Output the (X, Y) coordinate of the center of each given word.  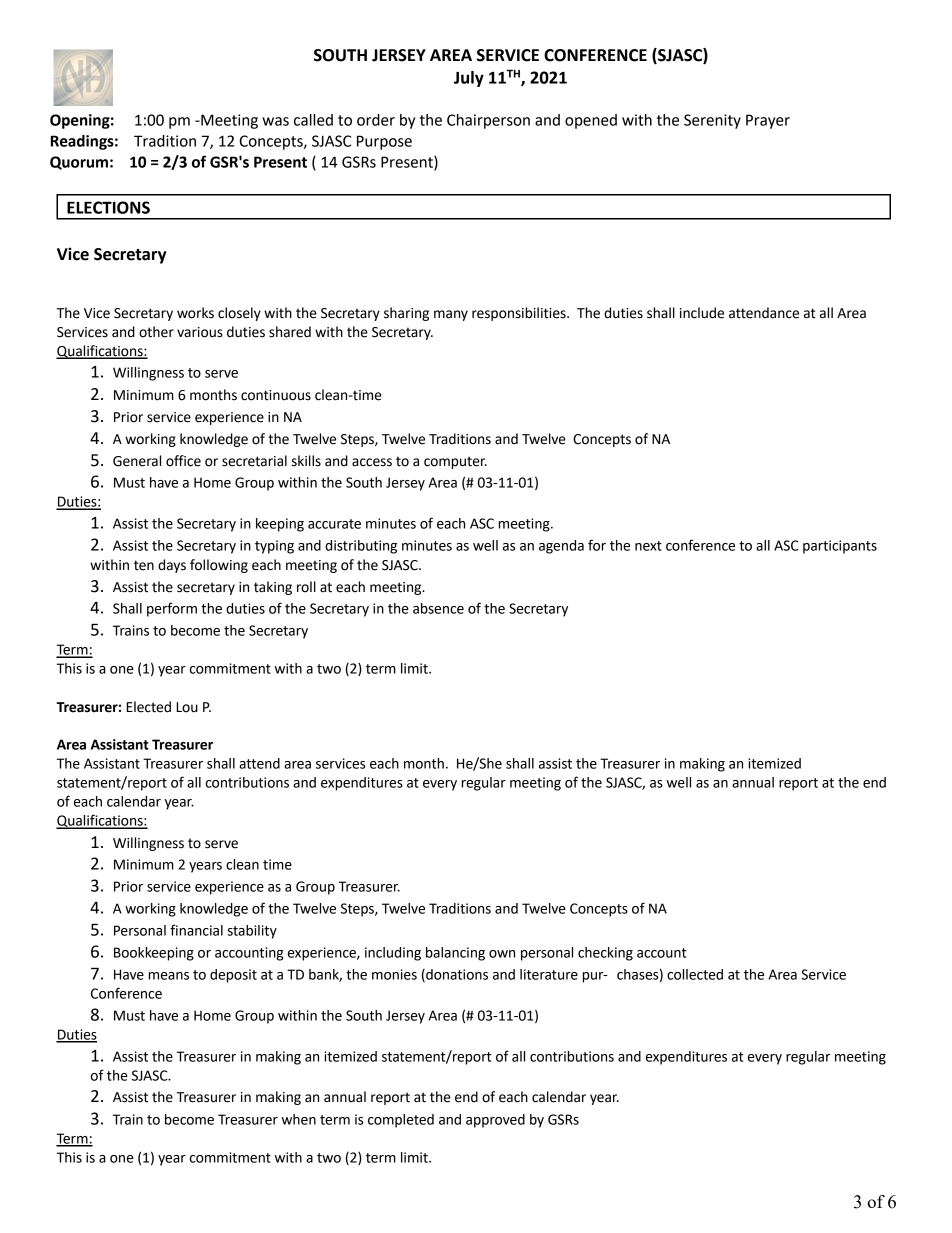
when (299, 1119)
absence (438, 608)
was (275, 121)
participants (840, 547)
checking (605, 954)
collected (695, 974)
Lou (187, 707)
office (183, 461)
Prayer (768, 121)
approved (495, 1121)
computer (455, 462)
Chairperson (488, 121)
